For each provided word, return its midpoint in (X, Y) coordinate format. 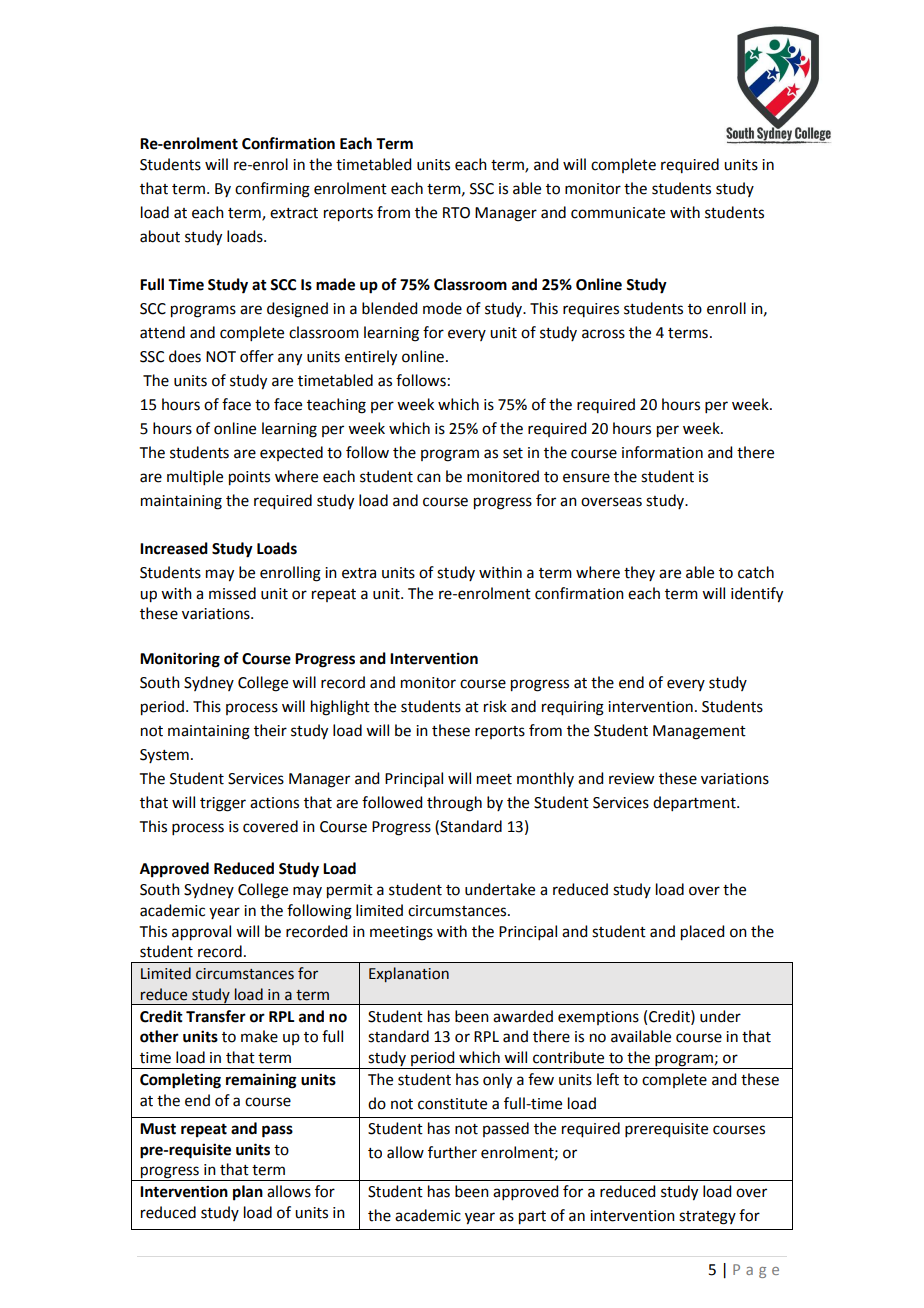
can (429, 478)
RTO (456, 213)
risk (495, 706)
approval (201, 933)
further (452, 1152)
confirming (272, 190)
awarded (523, 1016)
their (270, 730)
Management (699, 732)
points (249, 478)
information (662, 452)
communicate (618, 213)
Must (158, 1129)
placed (702, 933)
